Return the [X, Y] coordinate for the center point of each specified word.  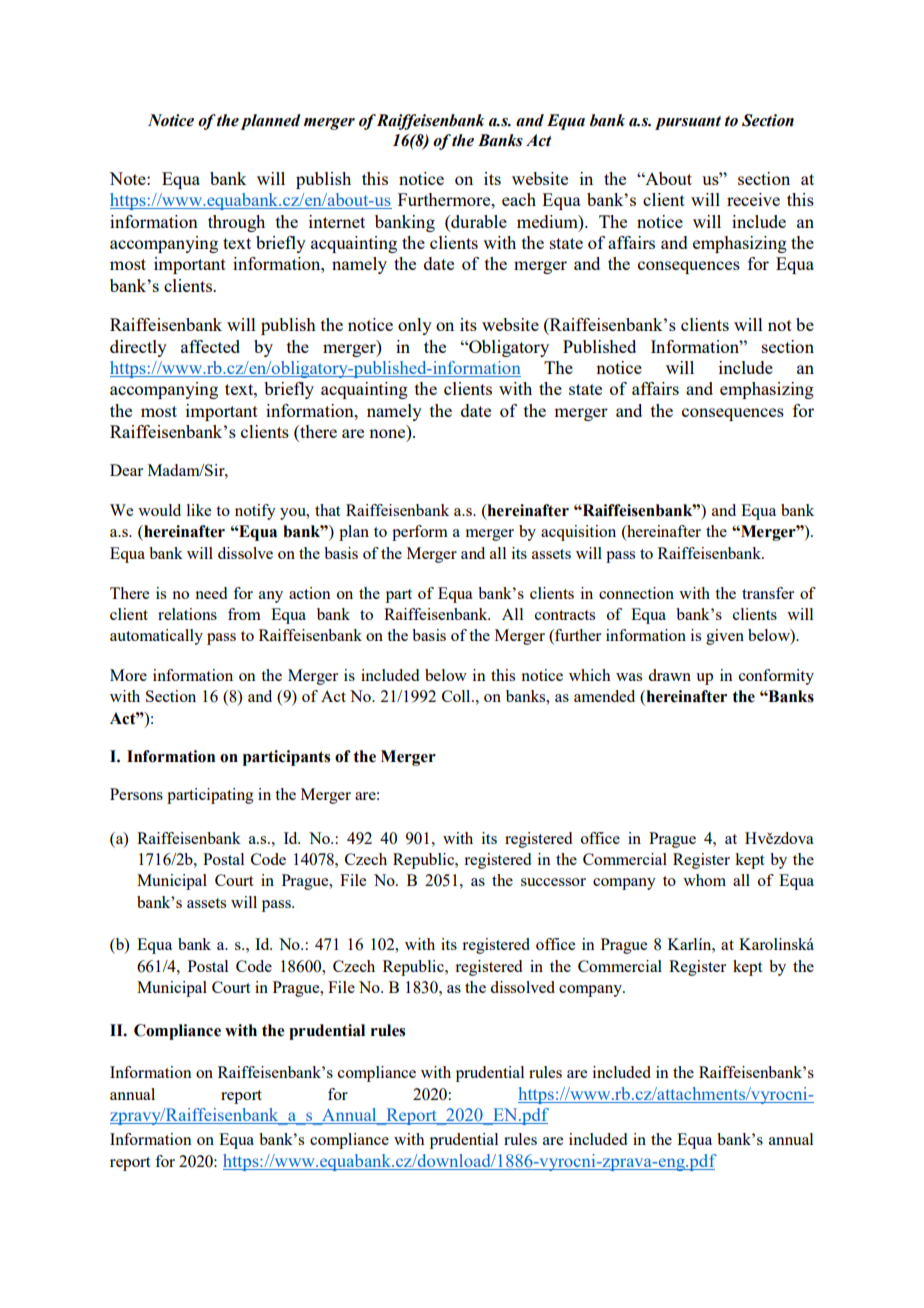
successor [553, 882]
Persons [136, 794]
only [415, 326]
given [725, 637]
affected [210, 346]
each [519, 199]
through [236, 223]
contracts [565, 615]
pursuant [688, 123]
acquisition [578, 533]
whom [704, 880]
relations [187, 614]
